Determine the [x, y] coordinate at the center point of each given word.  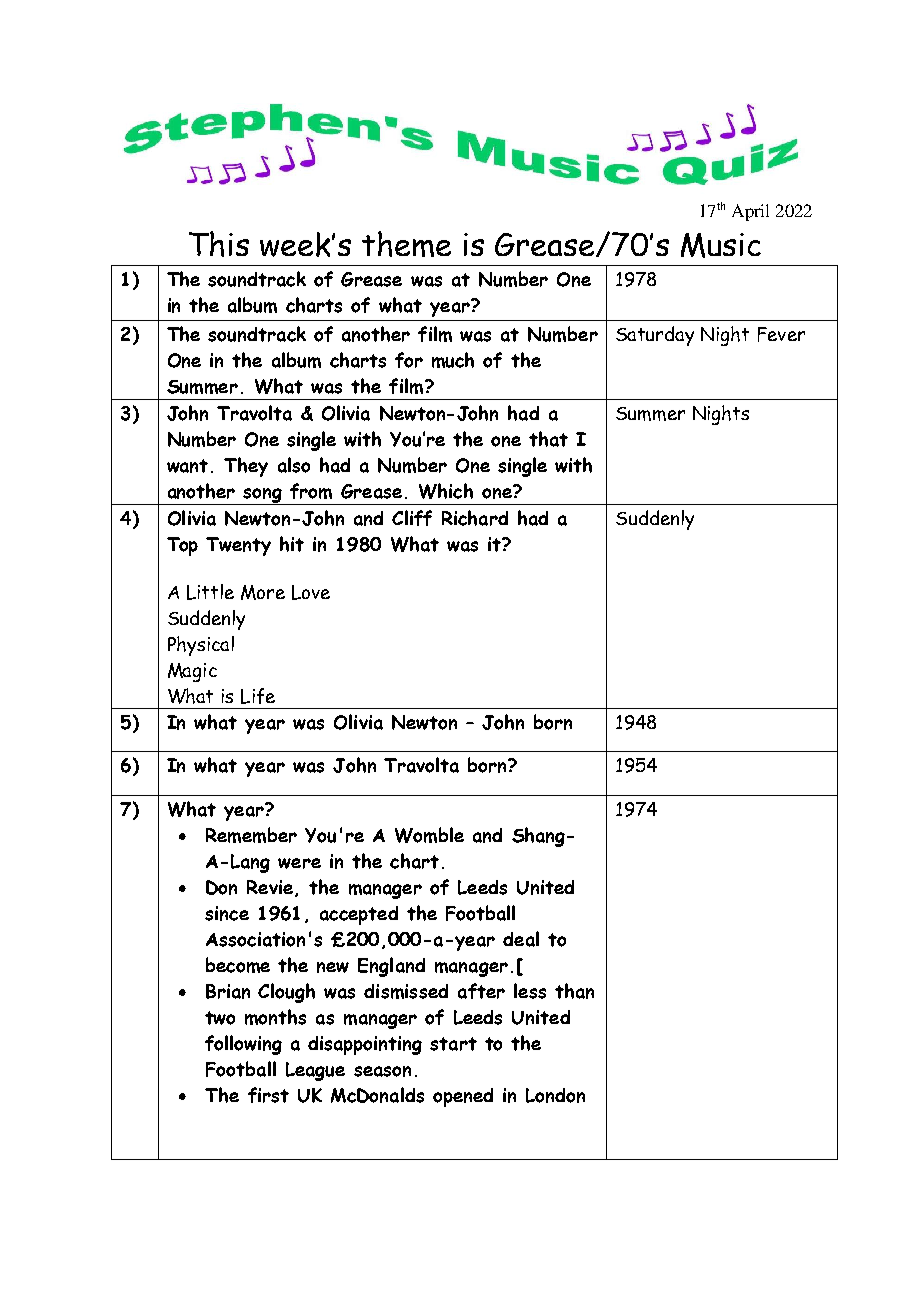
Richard [475, 518]
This [219, 244]
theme [406, 244]
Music [721, 245]
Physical [201, 646]
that [548, 439]
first [268, 1095]
